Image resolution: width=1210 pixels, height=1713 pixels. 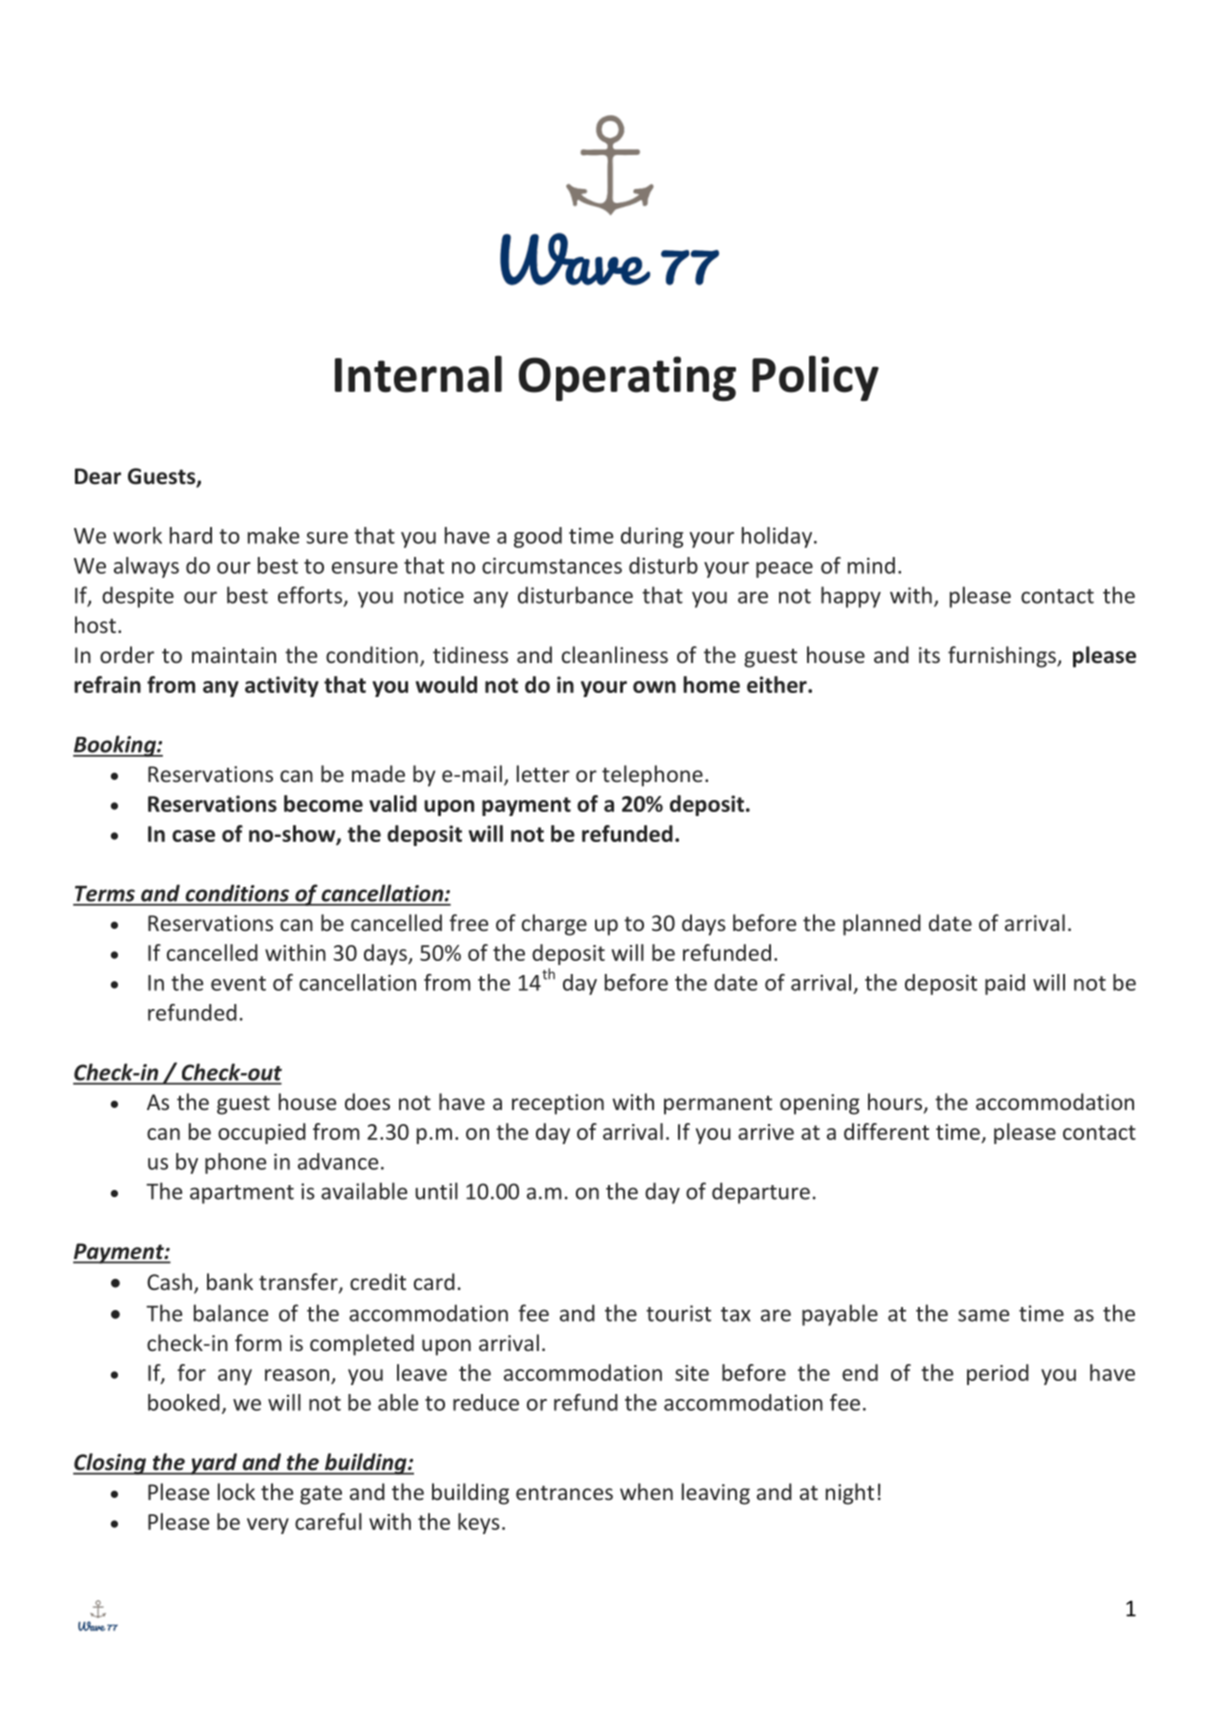 What do you see at coordinates (98, 476) in the image?
I see `Dear` at bounding box center [98, 476].
